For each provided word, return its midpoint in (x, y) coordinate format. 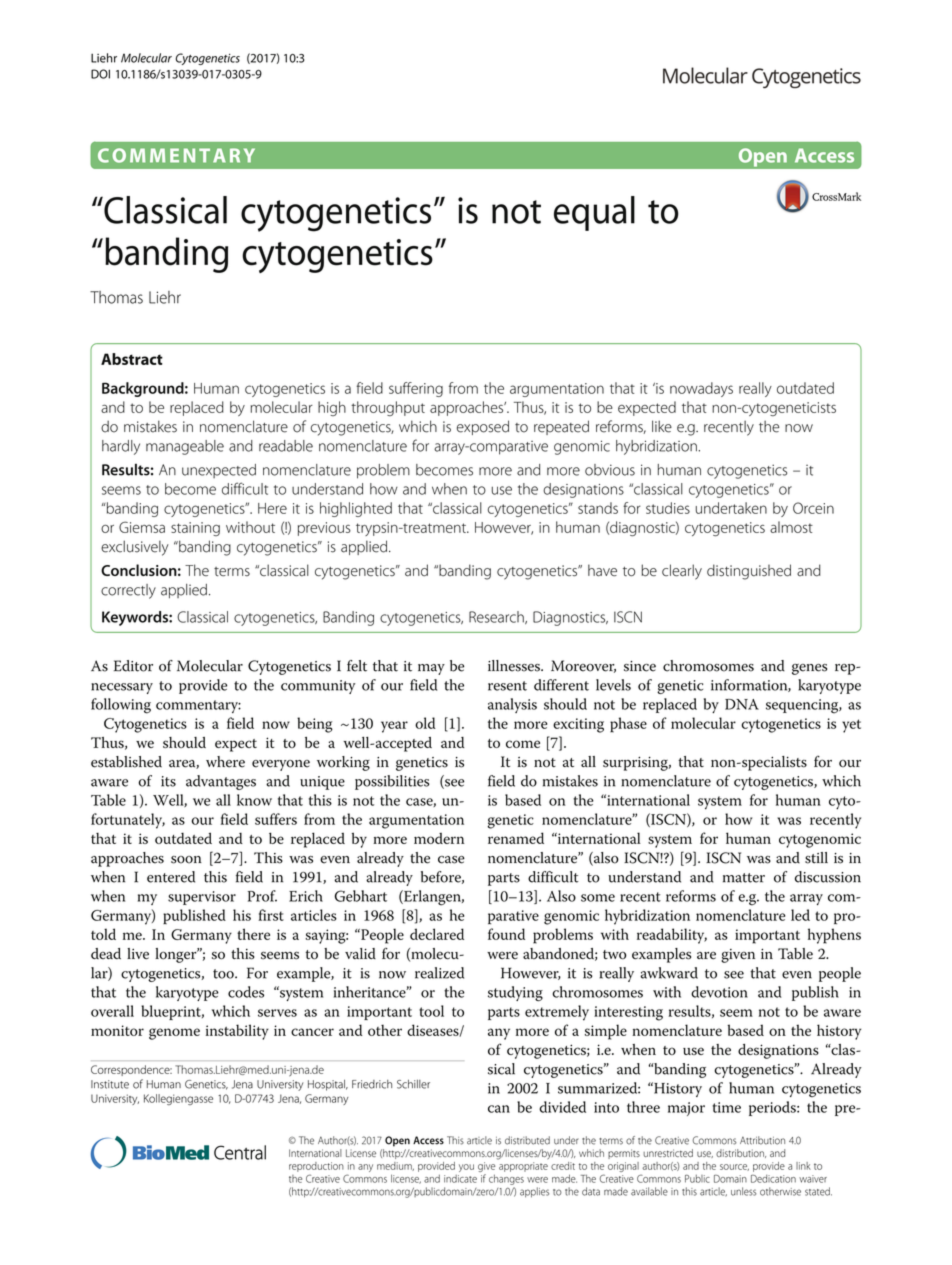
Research (497, 617)
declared (437, 934)
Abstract (132, 359)
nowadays (701, 389)
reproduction (316, 1167)
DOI (100, 74)
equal (594, 213)
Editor (133, 666)
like (662, 426)
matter (744, 878)
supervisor (202, 898)
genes (809, 669)
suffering (416, 389)
